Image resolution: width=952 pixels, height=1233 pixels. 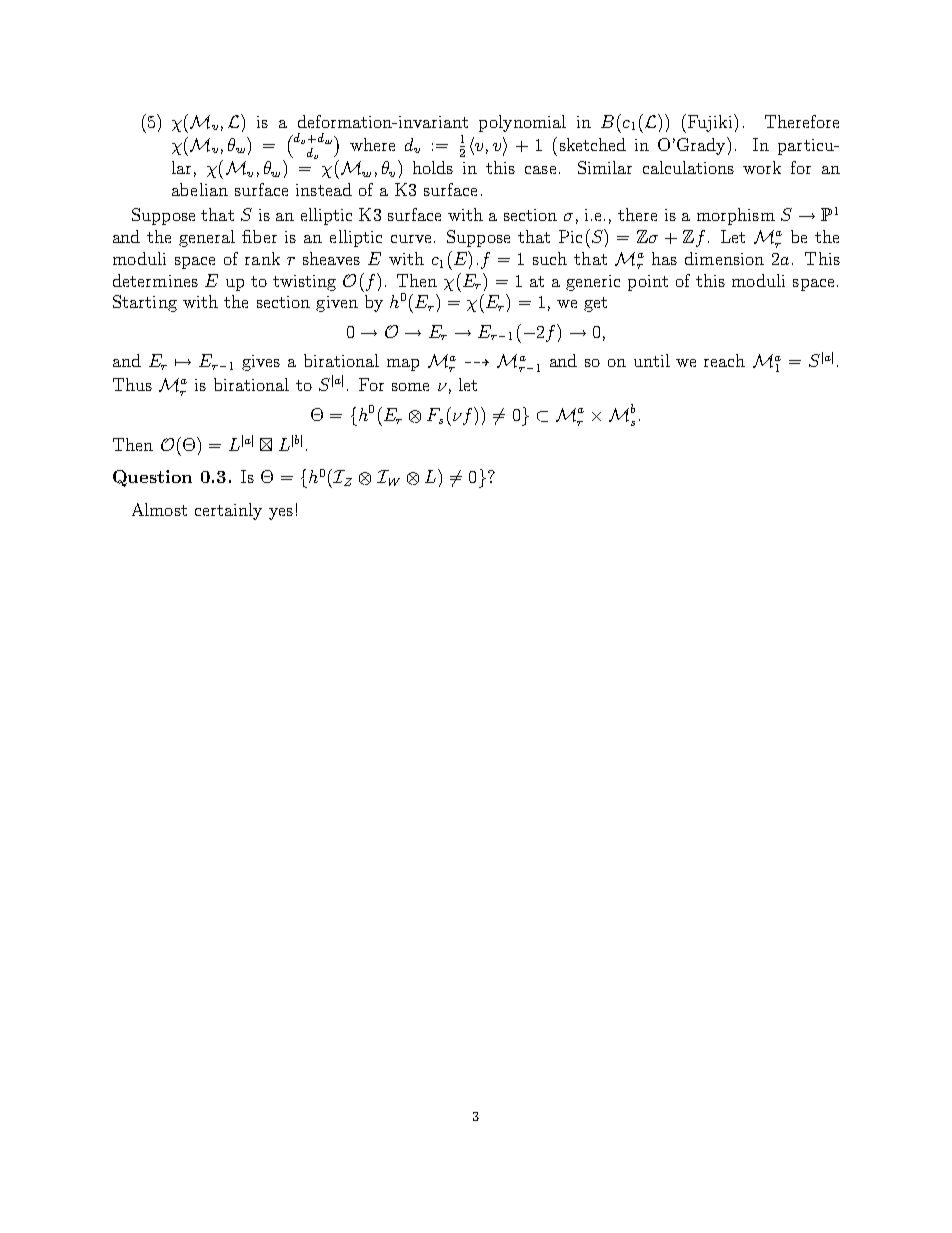 What do you see at coordinates (281, 514) in the screenshot?
I see `yes` at bounding box center [281, 514].
